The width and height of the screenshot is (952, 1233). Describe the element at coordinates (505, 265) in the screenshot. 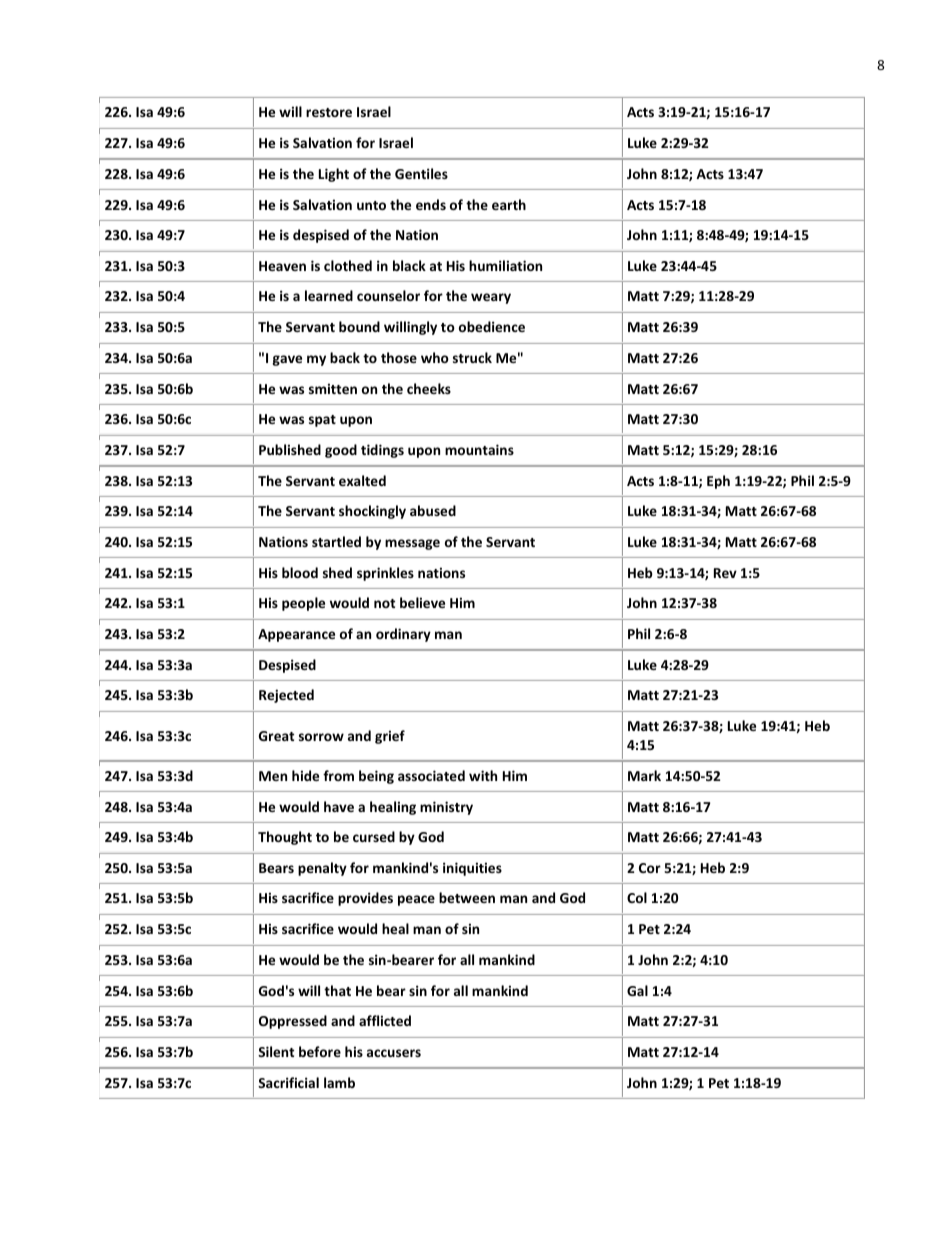

I see `humiliation` at that location.
